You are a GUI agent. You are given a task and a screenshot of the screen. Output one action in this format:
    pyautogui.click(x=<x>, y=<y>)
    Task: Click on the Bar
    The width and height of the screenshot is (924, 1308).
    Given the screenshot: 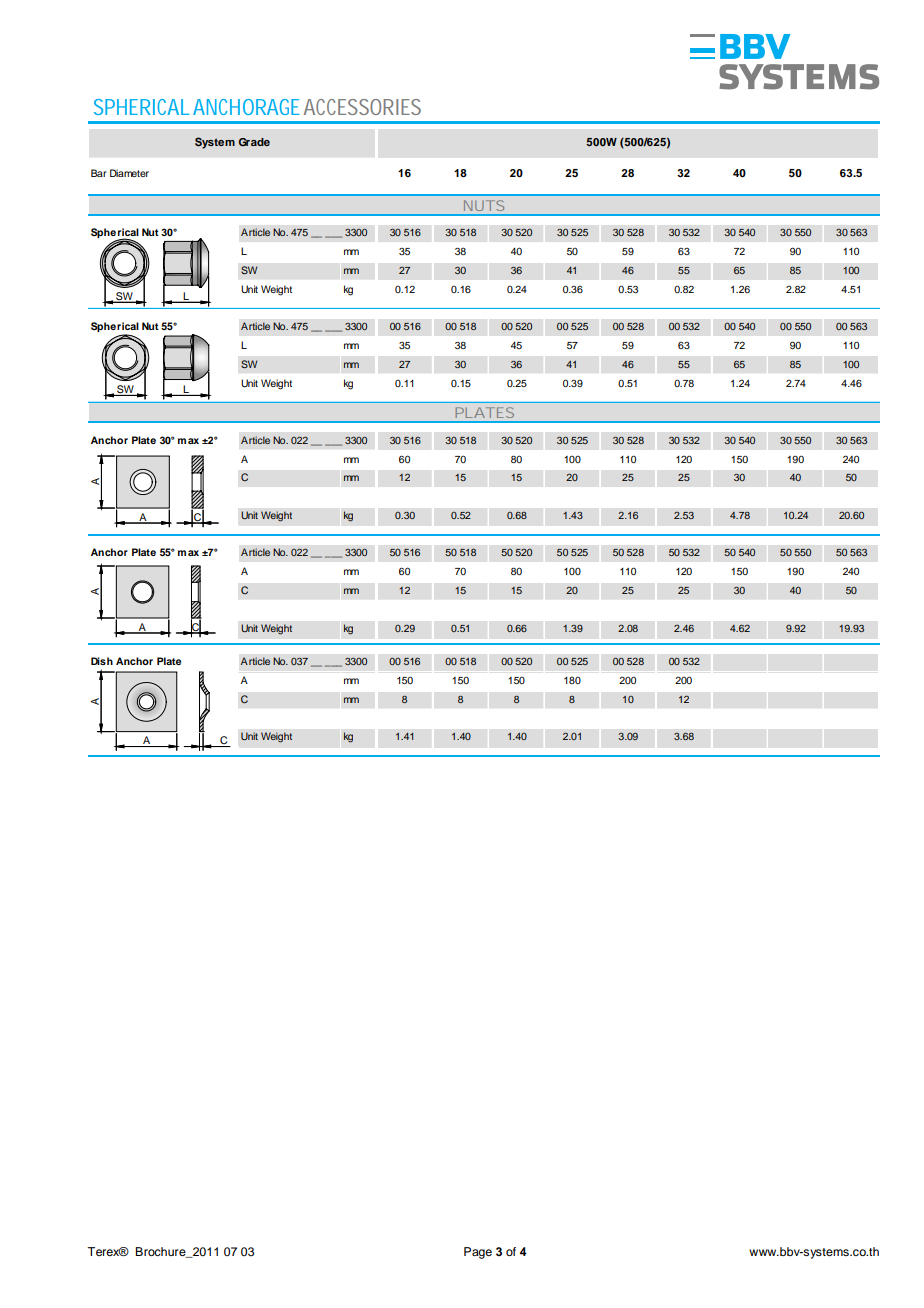 What is the action you would take?
    pyautogui.click(x=99, y=173)
